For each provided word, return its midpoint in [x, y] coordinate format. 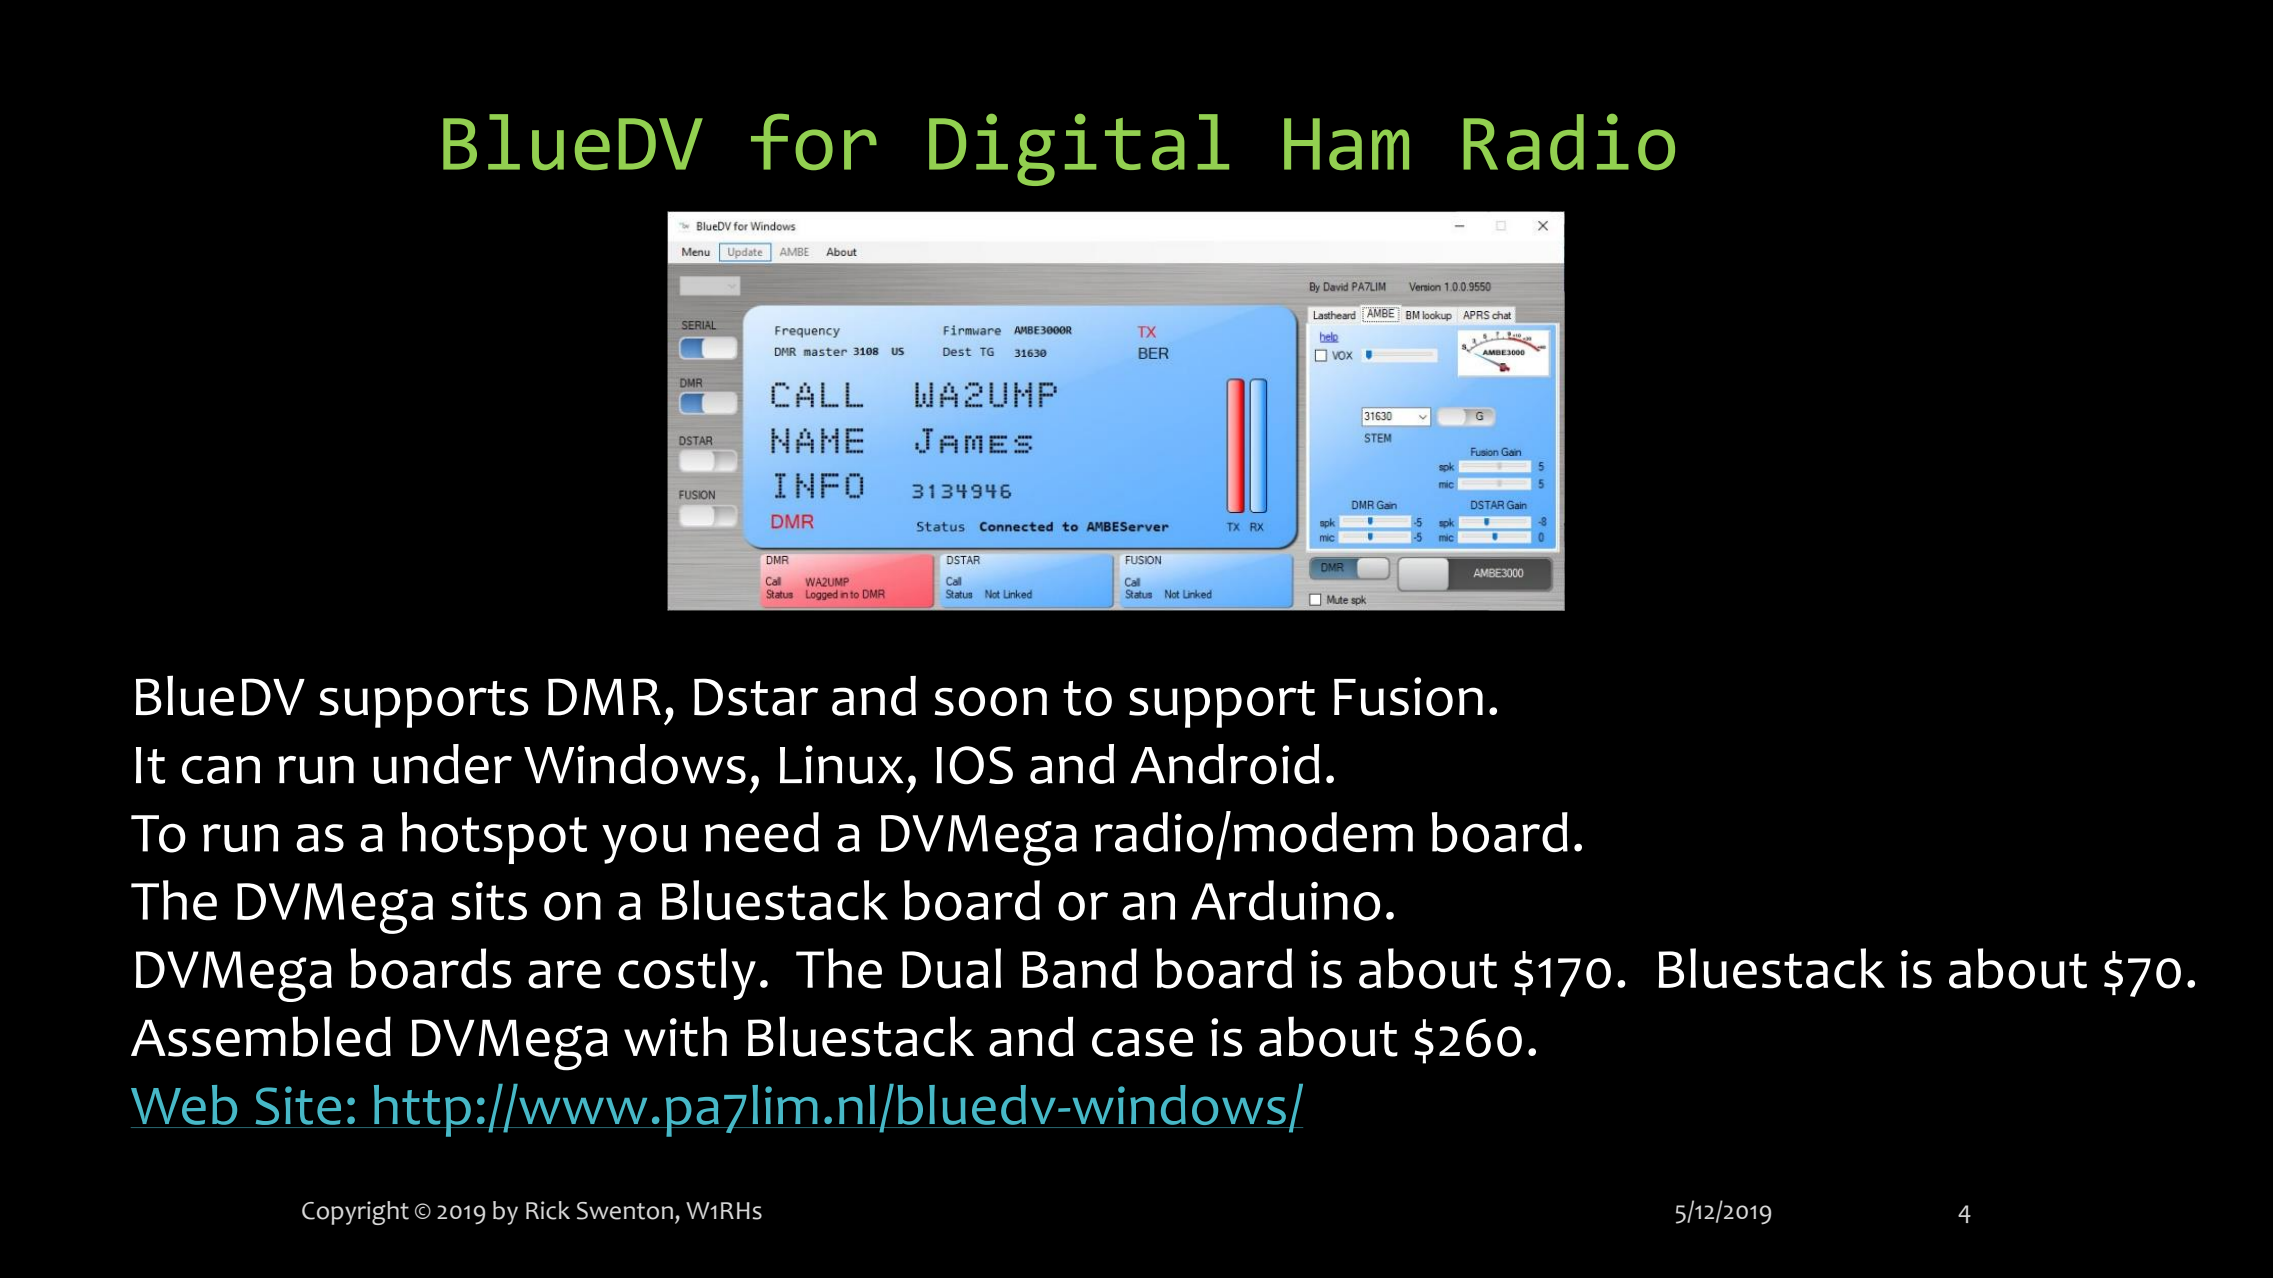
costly [687, 974]
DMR [604, 697]
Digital [1079, 150]
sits [489, 901]
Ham [1346, 144]
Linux [841, 764]
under [442, 764]
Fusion [1408, 696]
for [814, 142]
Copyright [355, 1213]
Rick [548, 1210]
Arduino [1285, 900]
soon [990, 701]
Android [1225, 764]
